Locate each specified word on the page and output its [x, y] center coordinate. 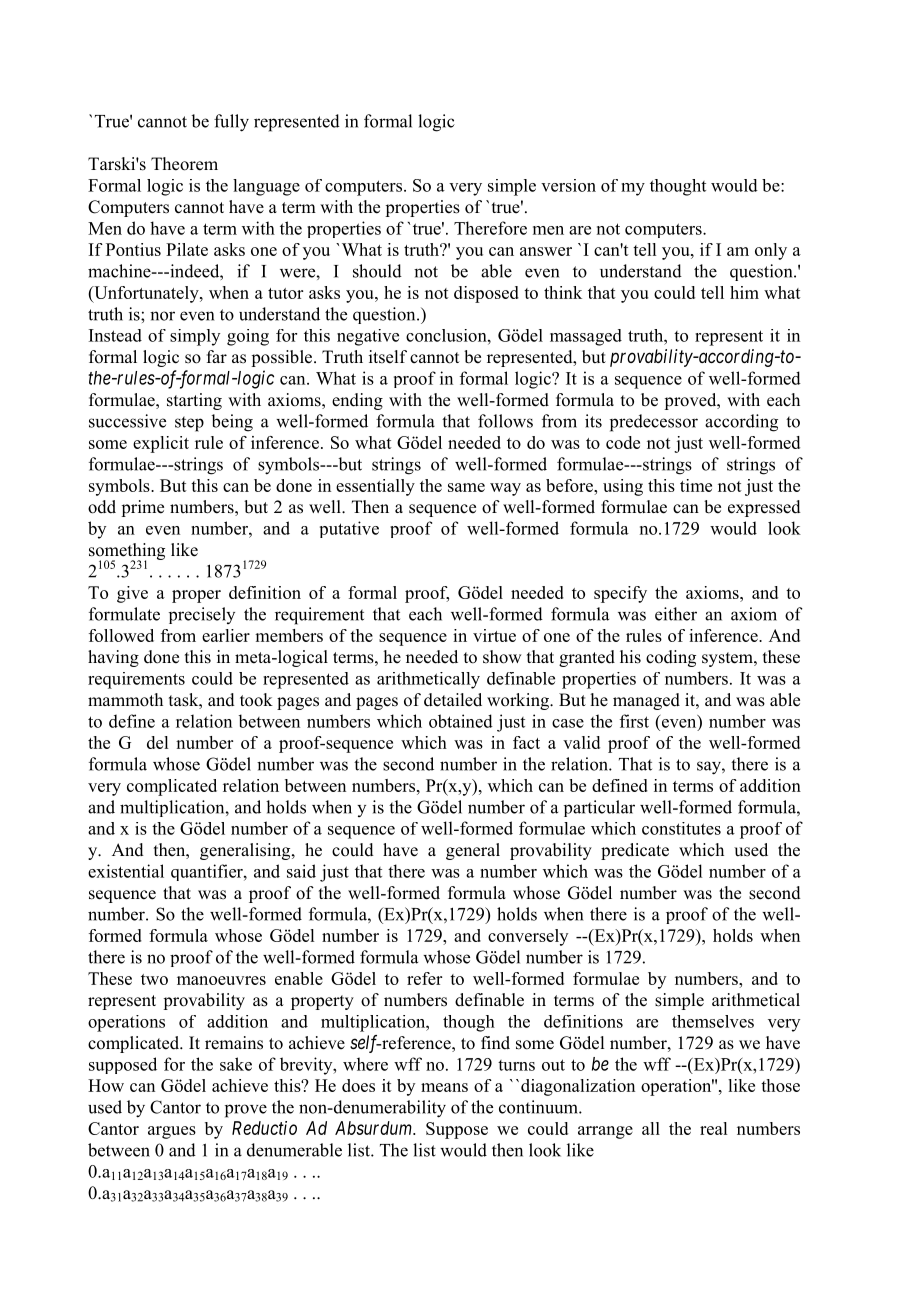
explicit [161, 444]
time [696, 485]
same [466, 487]
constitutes [681, 828]
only [771, 251]
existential [126, 871]
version [568, 185]
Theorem [184, 164]
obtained [461, 721]
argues [172, 1132]
